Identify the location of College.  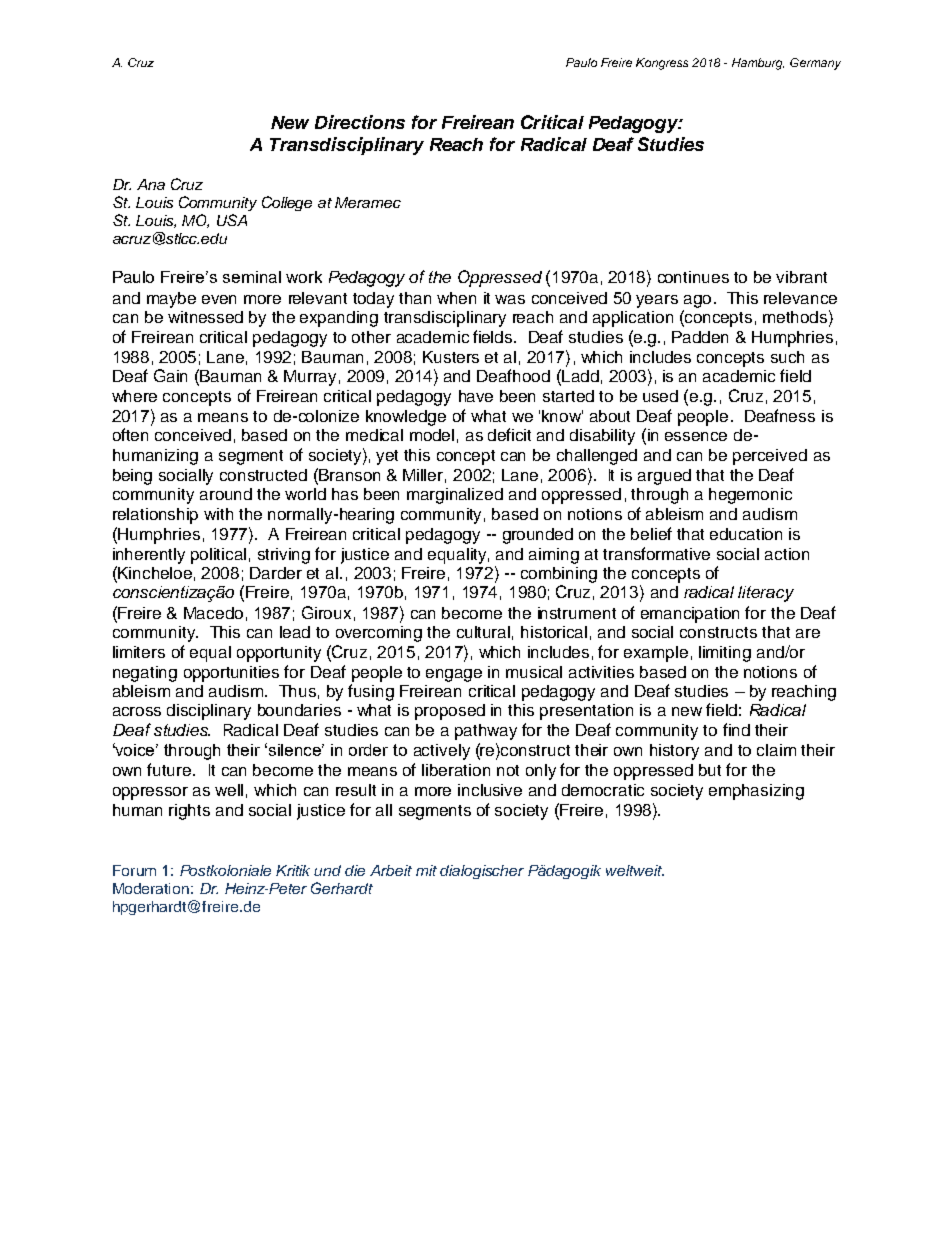
(287, 203).
